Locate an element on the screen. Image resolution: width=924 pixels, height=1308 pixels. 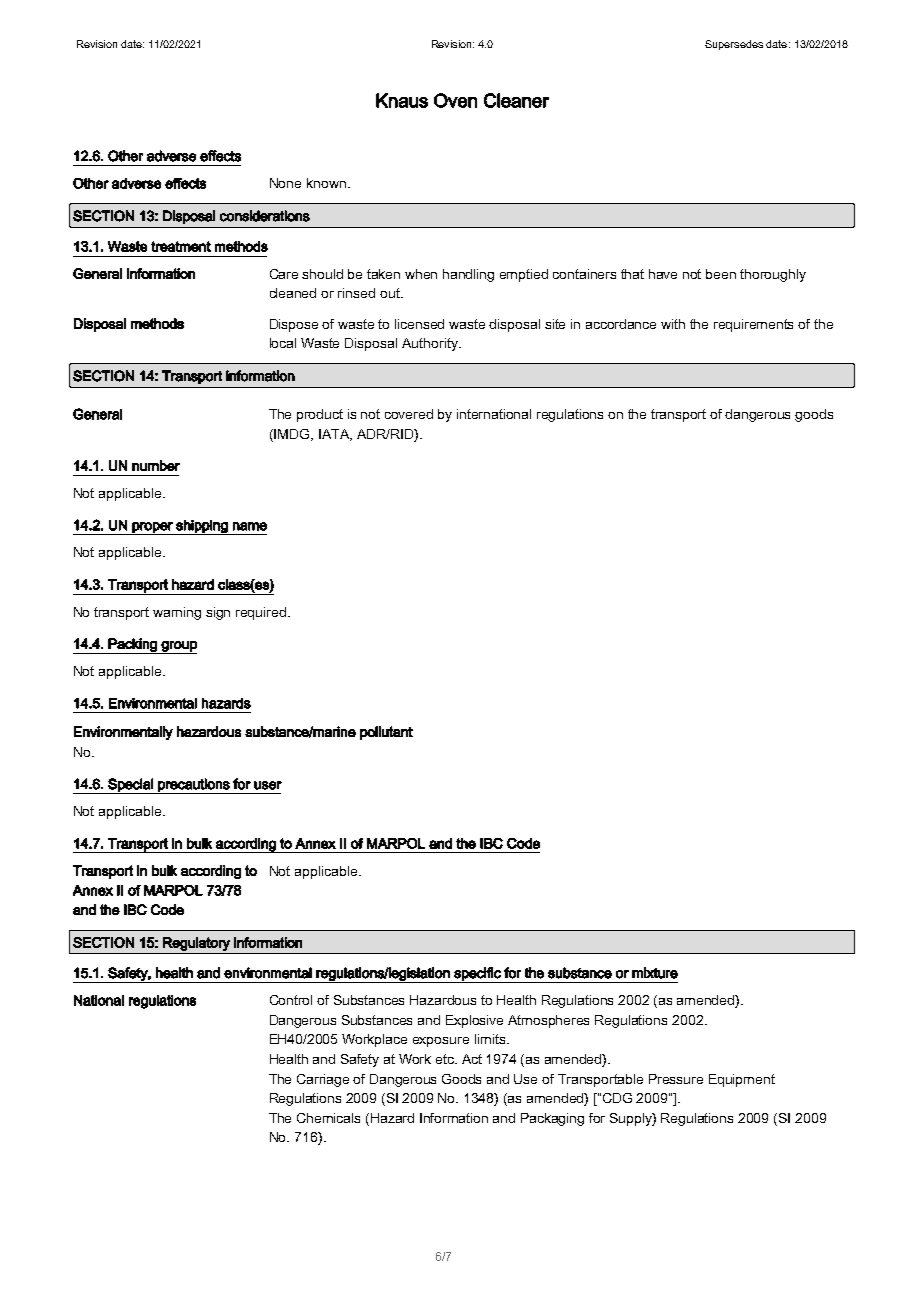
with is located at coordinates (673, 324).
